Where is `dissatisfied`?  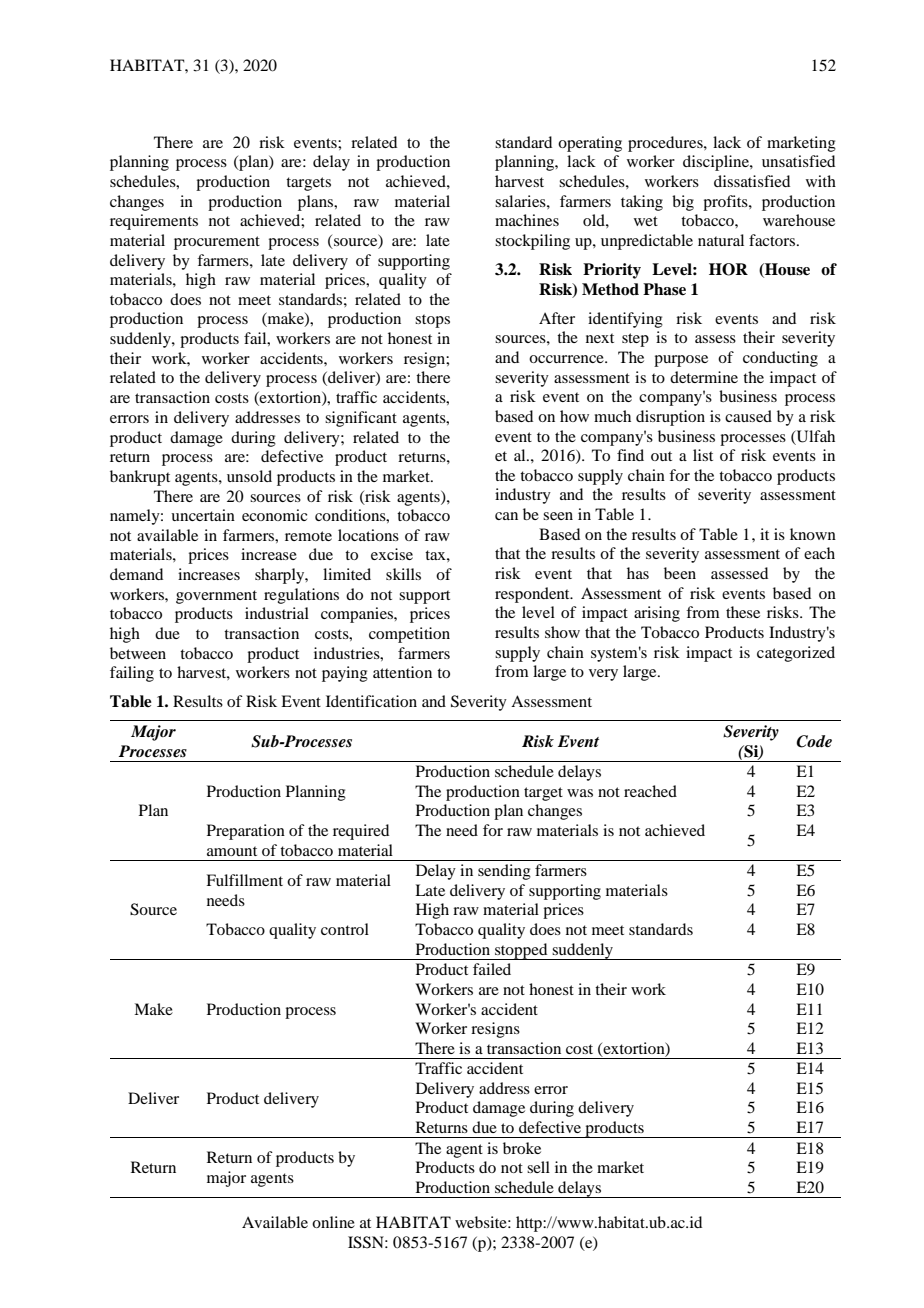 dissatisfied is located at coordinates (752, 181).
